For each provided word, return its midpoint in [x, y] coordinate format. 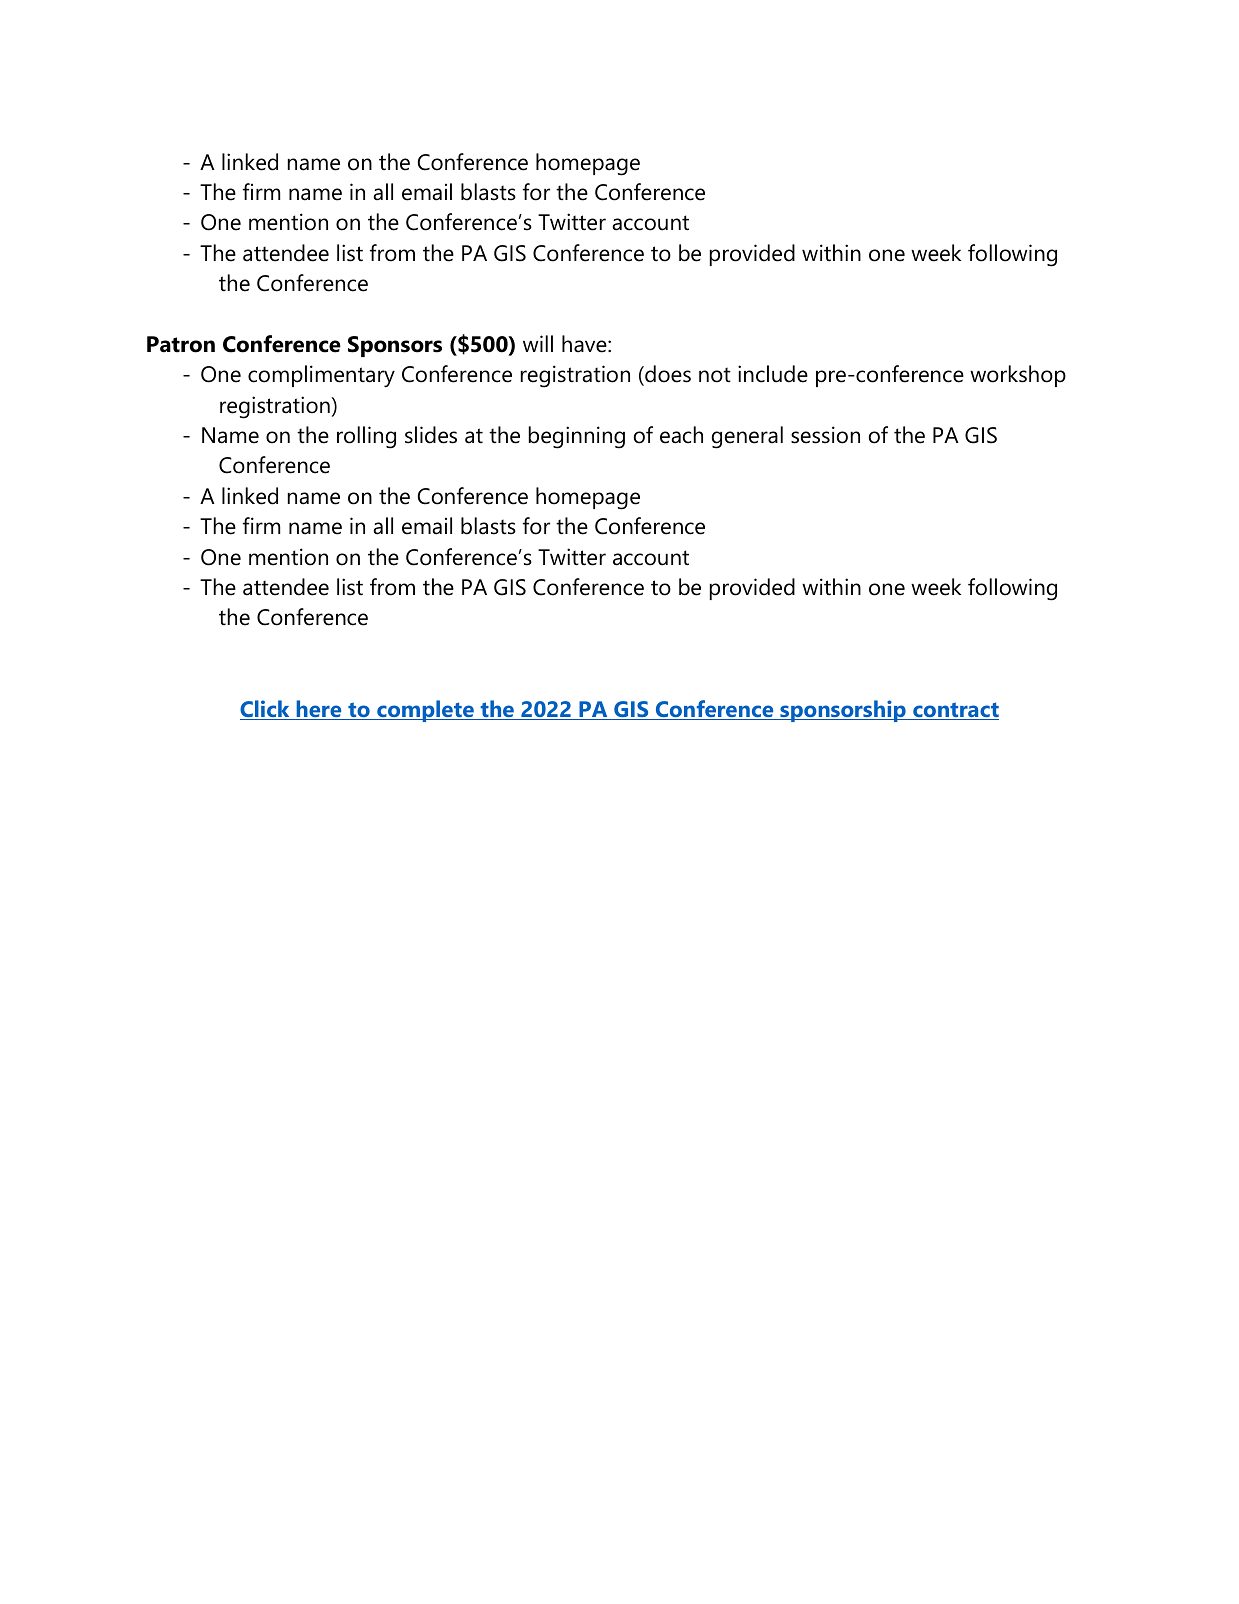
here [319, 710]
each [681, 435]
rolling [366, 437]
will [538, 343]
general [747, 437]
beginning [577, 437]
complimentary [321, 376]
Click [266, 710]
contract [955, 711]
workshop [1018, 376]
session [825, 435]
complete [425, 711]
